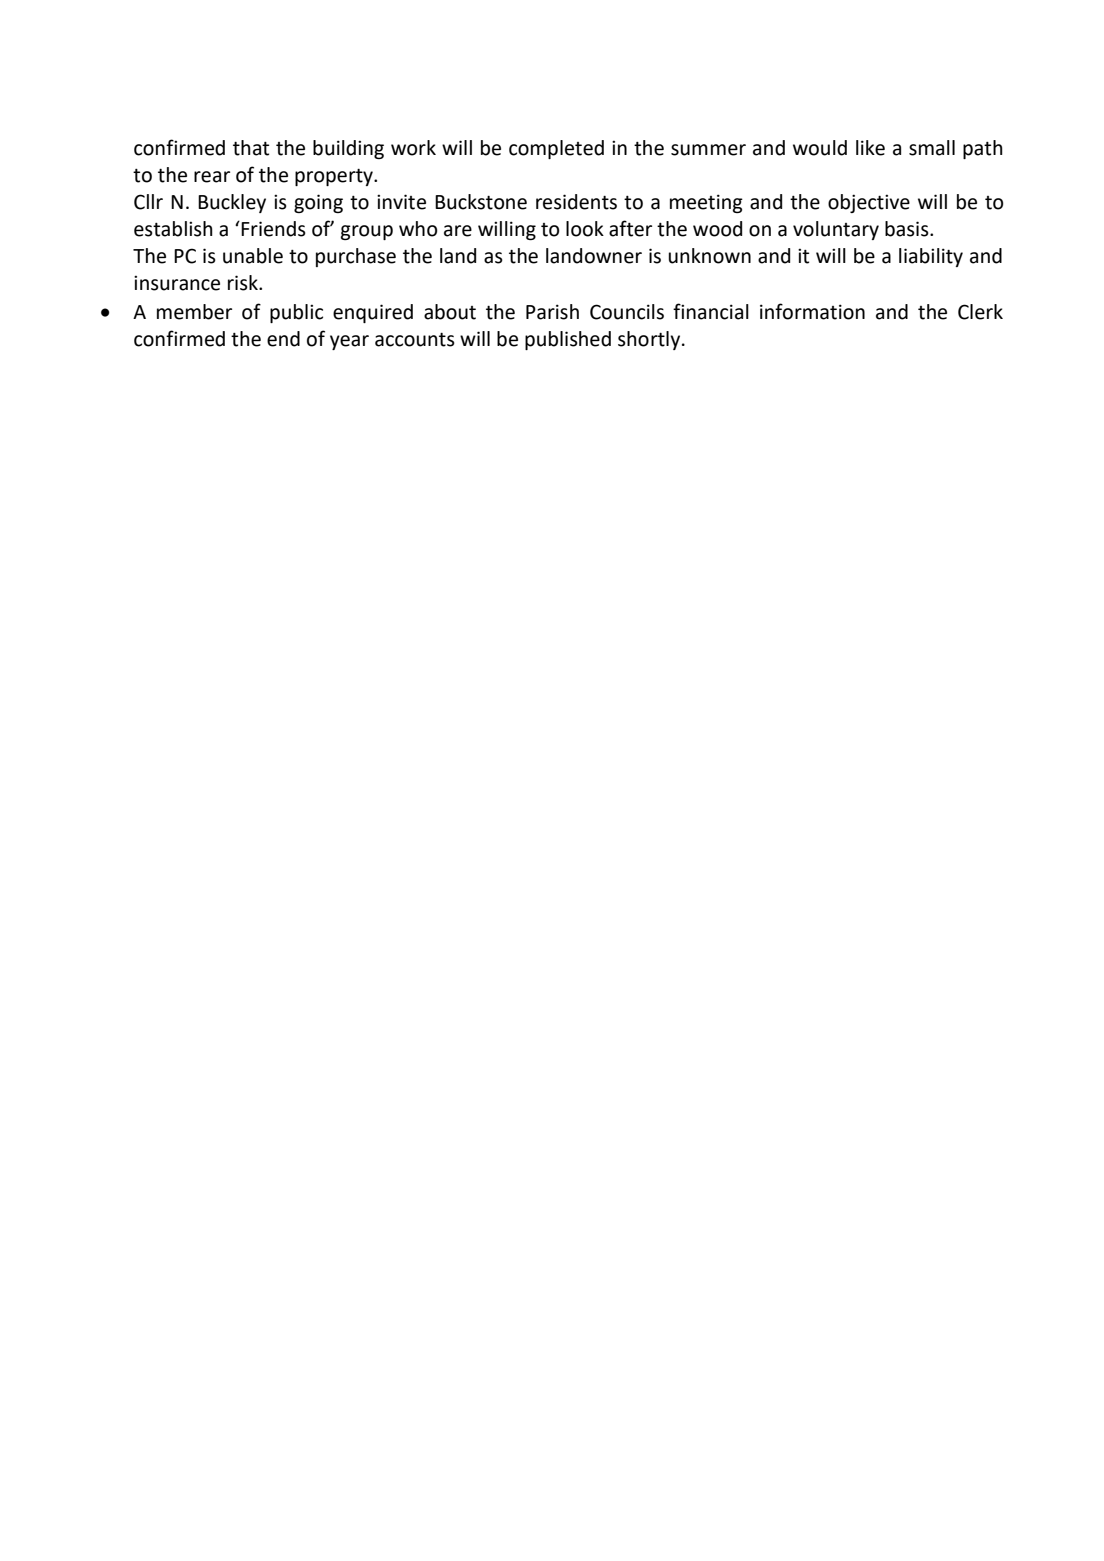 The width and height of the image is (1104, 1561). What do you see at coordinates (870, 148) in the image?
I see `like` at bounding box center [870, 148].
